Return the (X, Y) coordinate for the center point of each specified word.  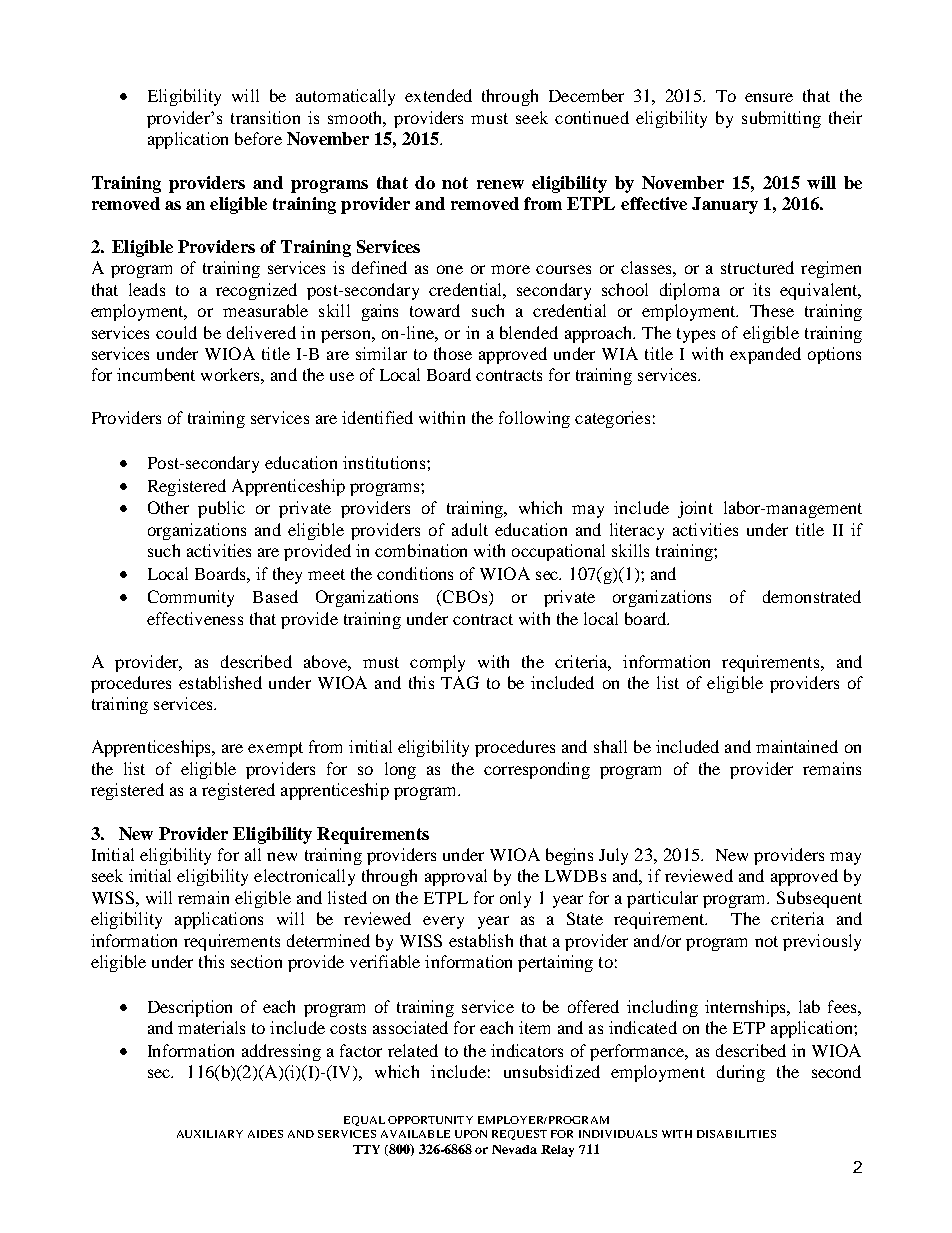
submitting (781, 119)
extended (438, 95)
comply (437, 663)
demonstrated (812, 596)
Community (191, 598)
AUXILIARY (210, 1134)
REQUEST (519, 1135)
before (258, 138)
